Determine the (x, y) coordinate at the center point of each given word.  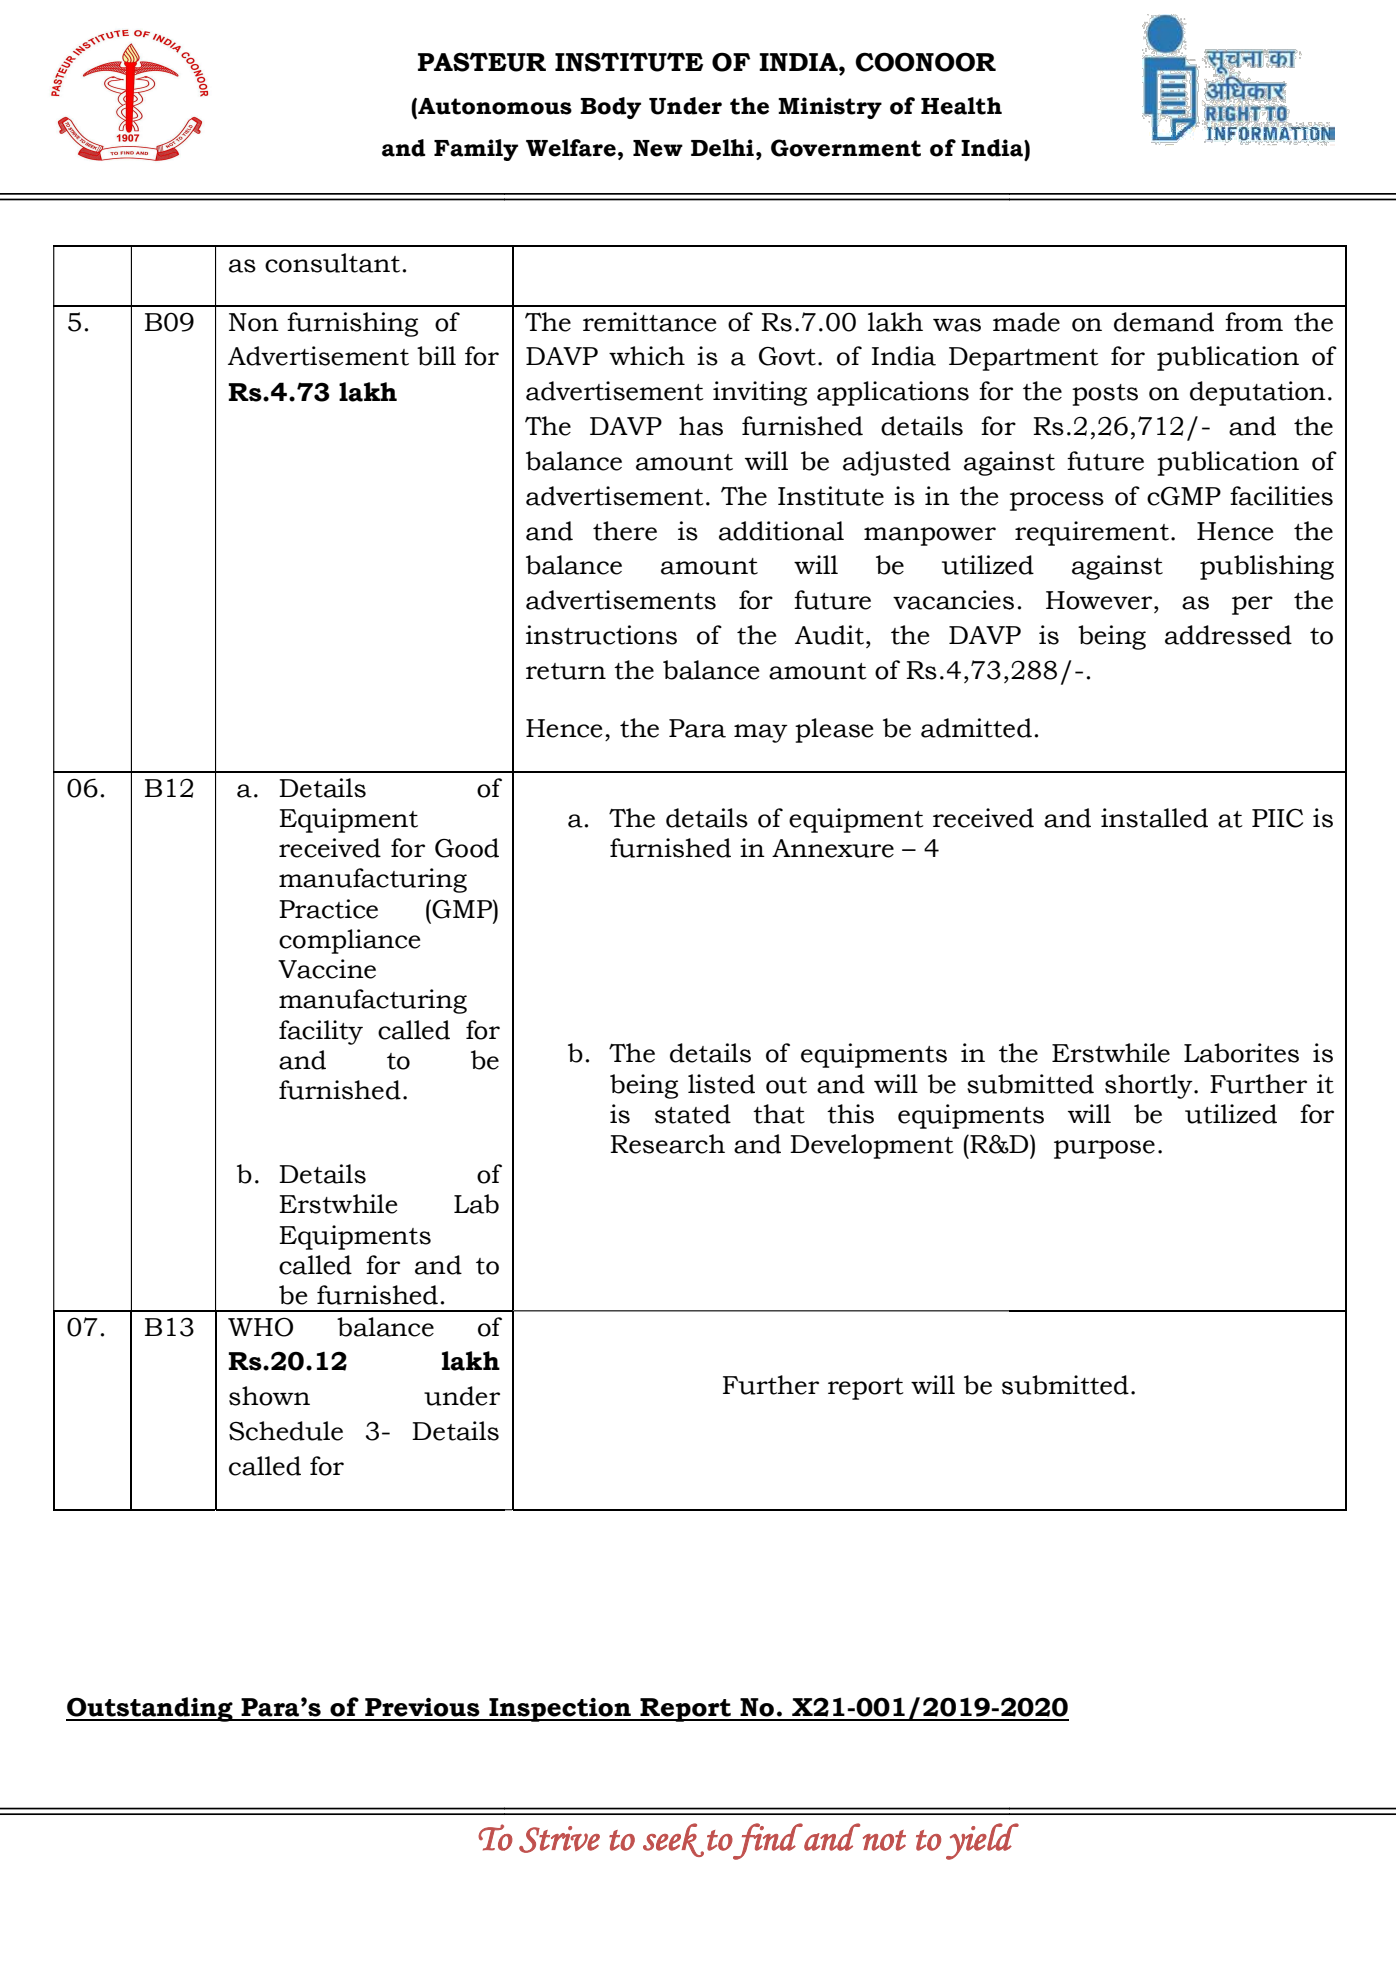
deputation (1258, 393)
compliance (349, 941)
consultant (332, 263)
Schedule (286, 1431)
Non (254, 322)
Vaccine (327, 969)
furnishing (352, 324)
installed (1154, 818)
